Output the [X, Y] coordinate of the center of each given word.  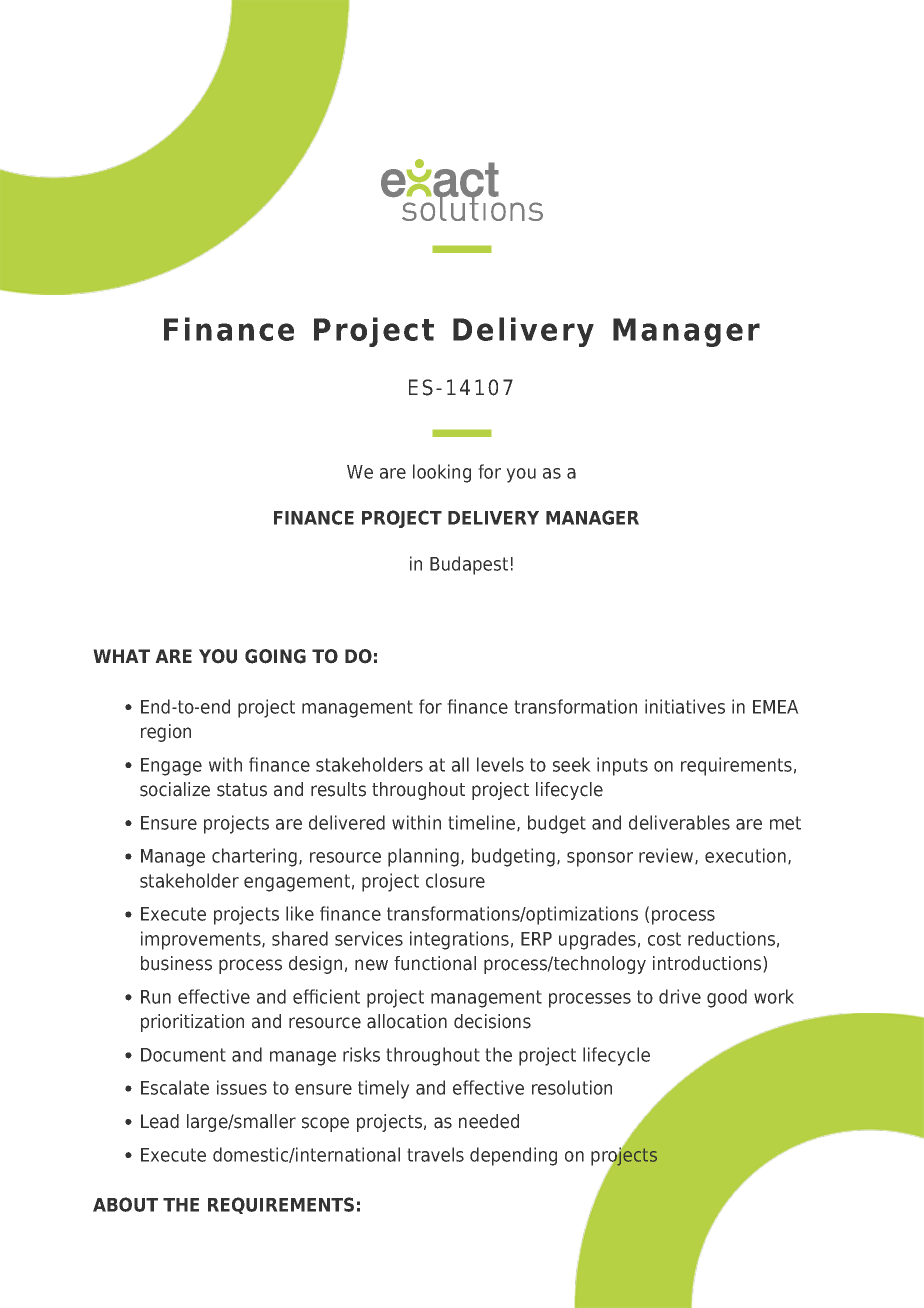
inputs [622, 766]
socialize [175, 789]
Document [183, 1055]
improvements [202, 940]
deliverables [679, 822]
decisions [492, 1021]
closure [455, 880]
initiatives [685, 706]
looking [442, 473]
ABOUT [125, 1204]
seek [572, 764]
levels [500, 764]
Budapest [469, 565]
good [727, 998]
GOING [275, 656]
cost [664, 939]
